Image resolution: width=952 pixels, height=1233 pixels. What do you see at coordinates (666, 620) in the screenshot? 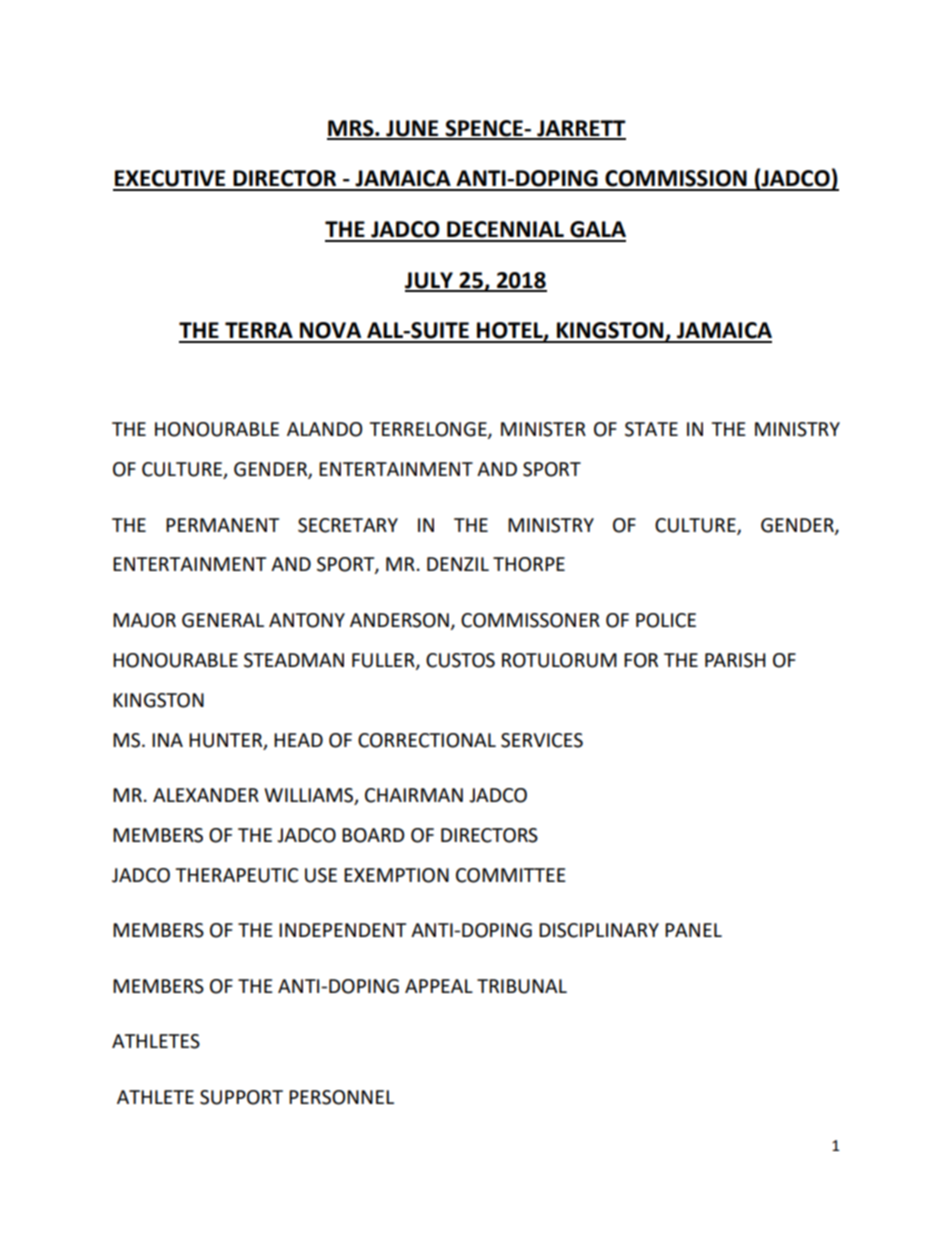
I see `POLICE` at bounding box center [666, 620].
